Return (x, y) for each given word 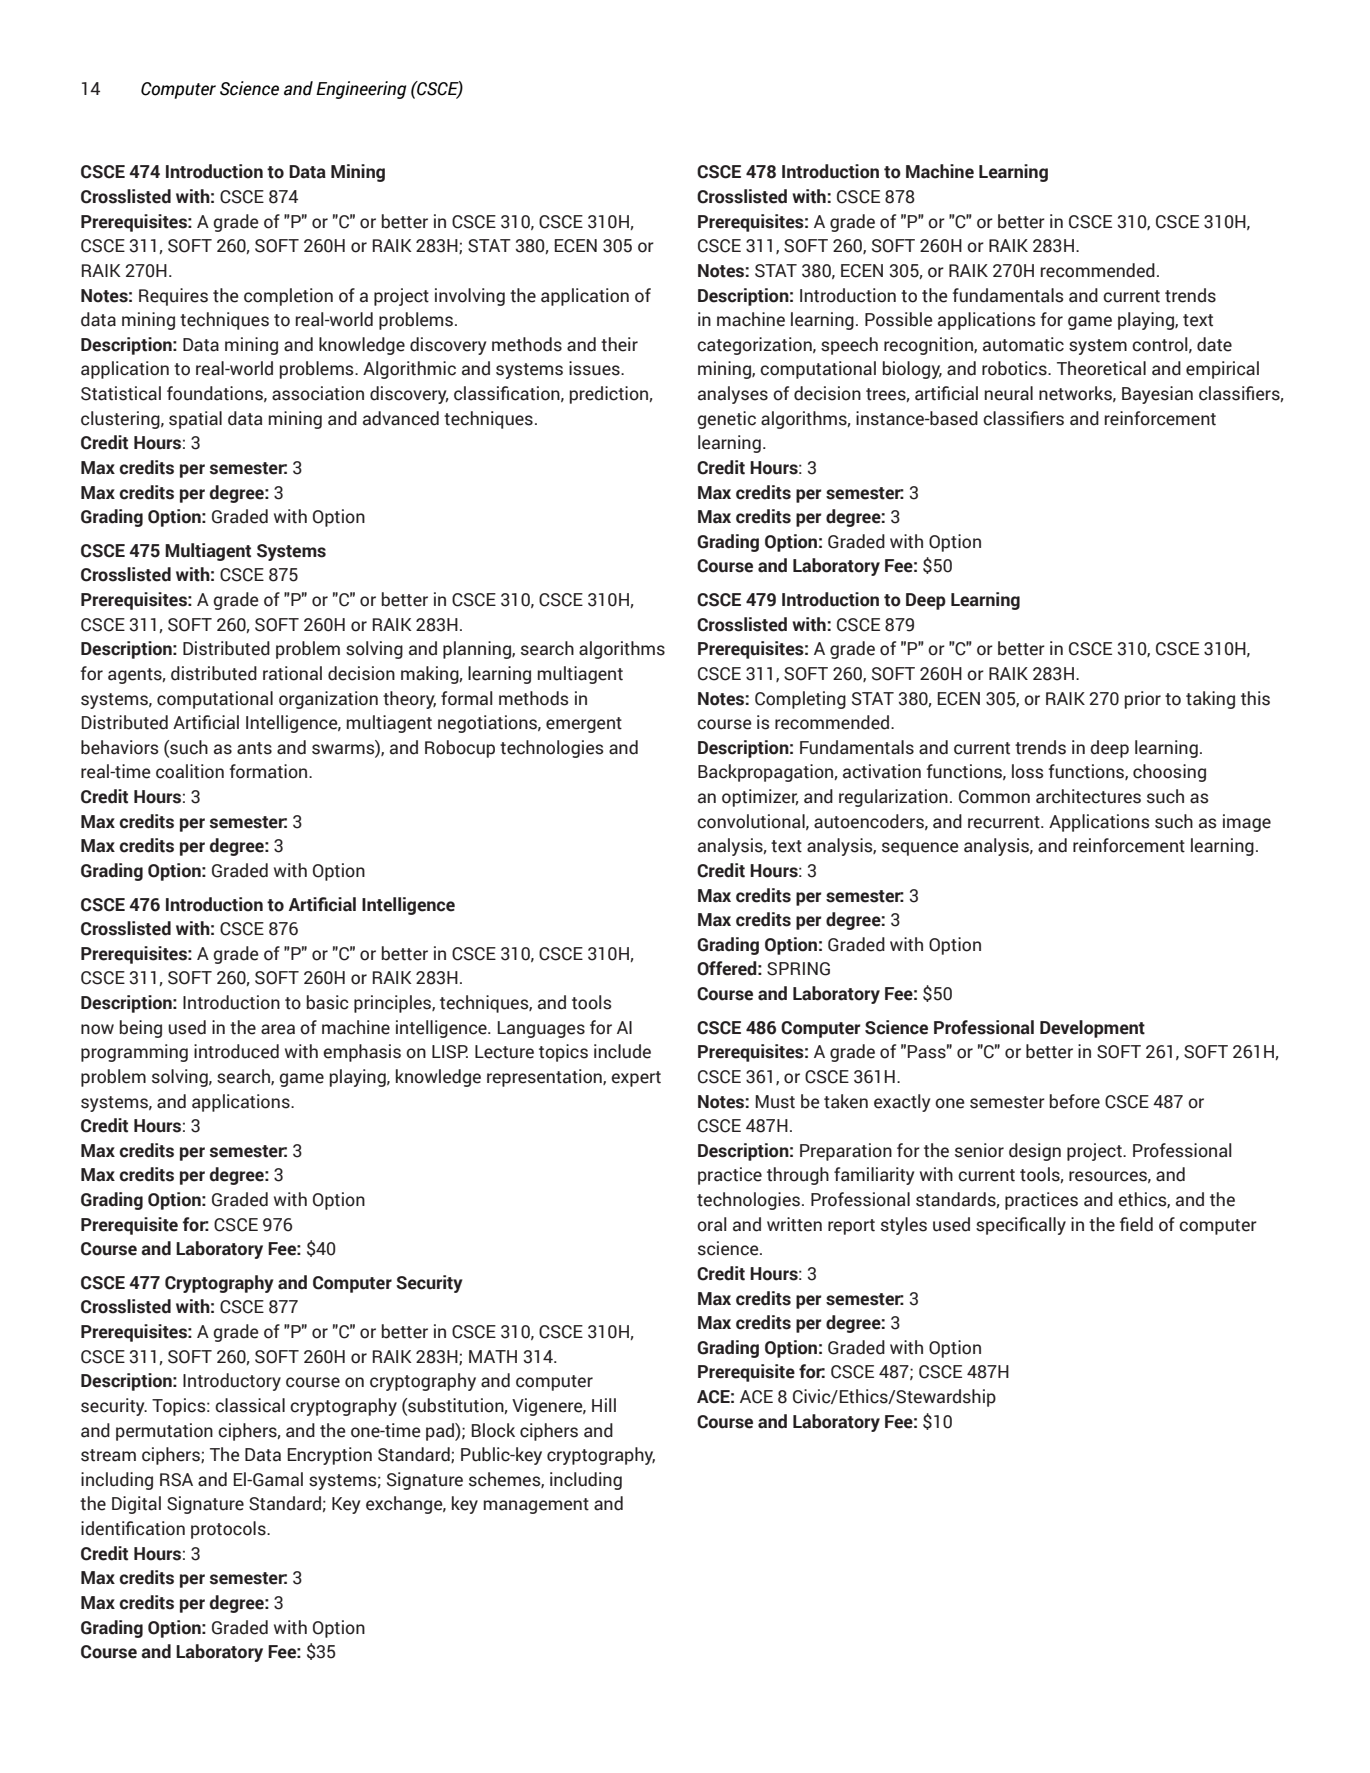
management (536, 1506)
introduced (236, 1051)
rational (292, 673)
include (622, 1051)
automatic (1023, 344)
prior (1143, 700)
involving (470, 297)
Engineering (361, 90)
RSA (176, 1480)
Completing (800, 700)
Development (1092, 1029)
